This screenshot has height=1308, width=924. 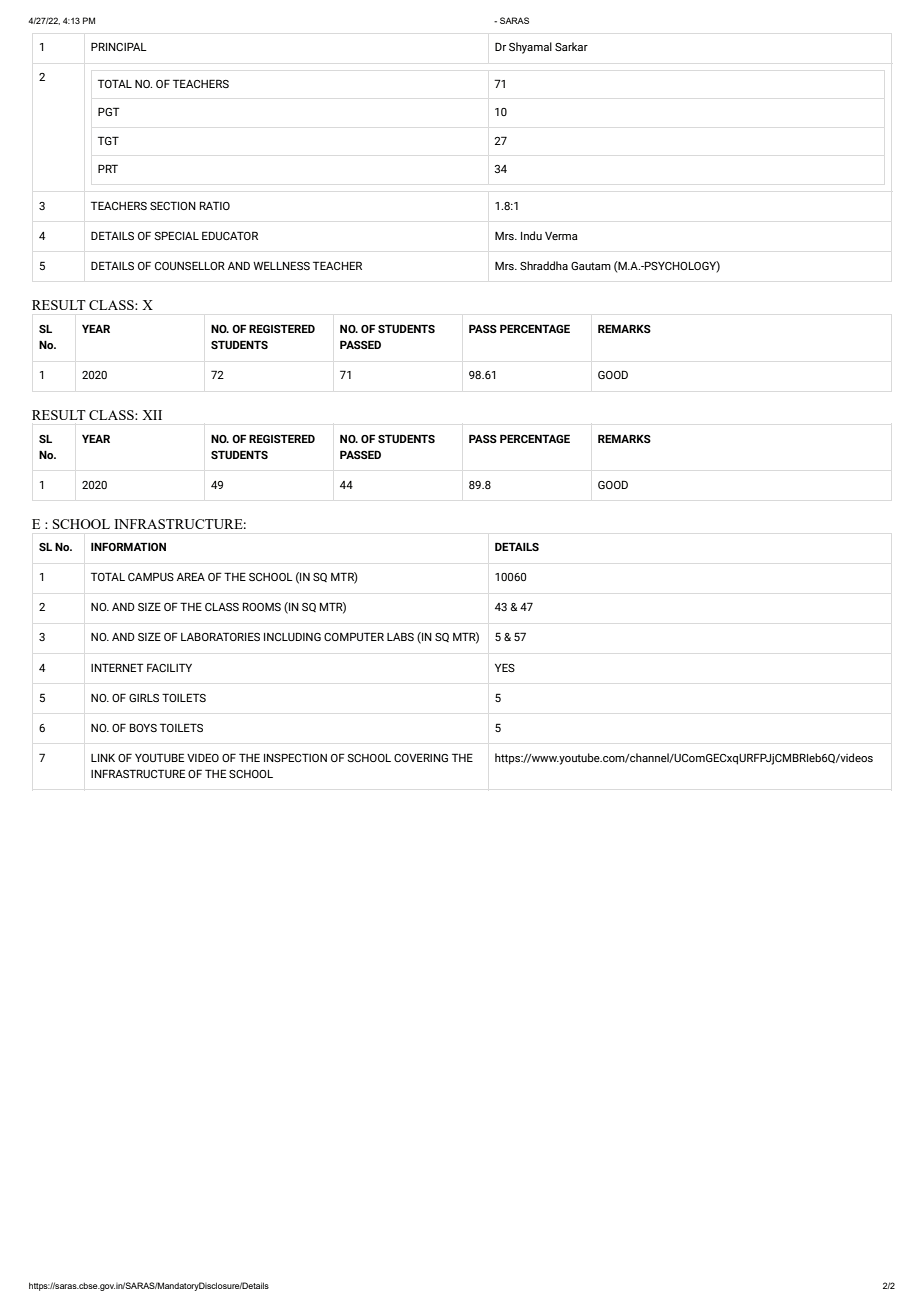 I want to click on BOYS, so click(x=143, y=727).
